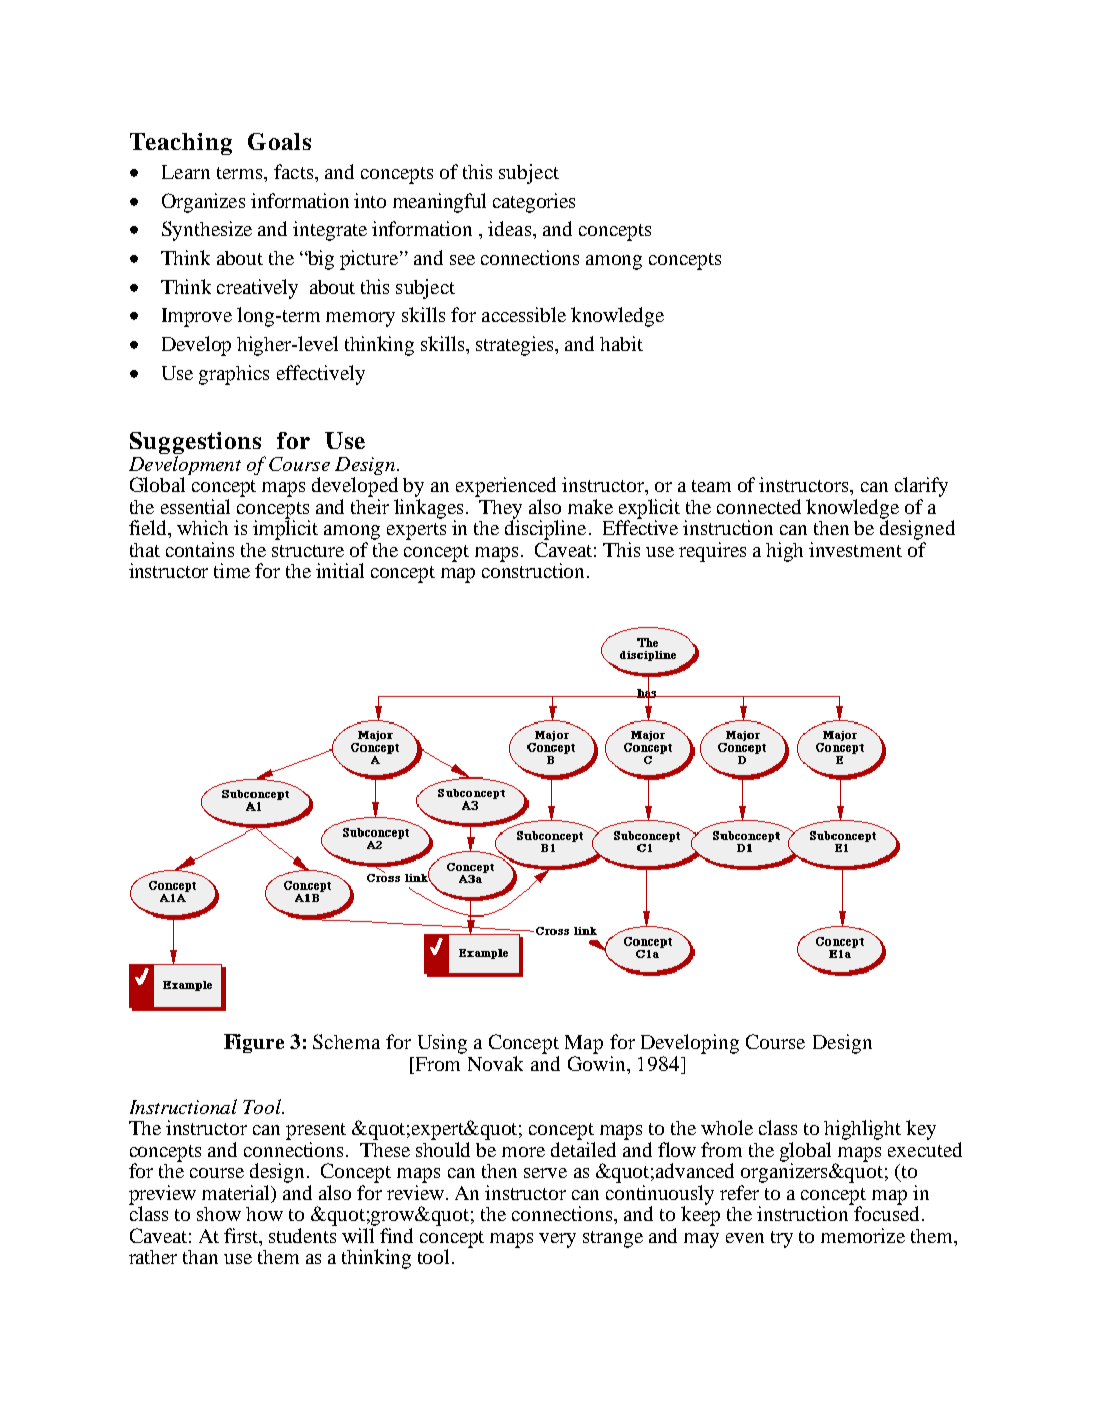 The height and width of the image is (1418, 1096). Describe the element at coordinates (621, 343) in the image. I see `habit` at that location.
